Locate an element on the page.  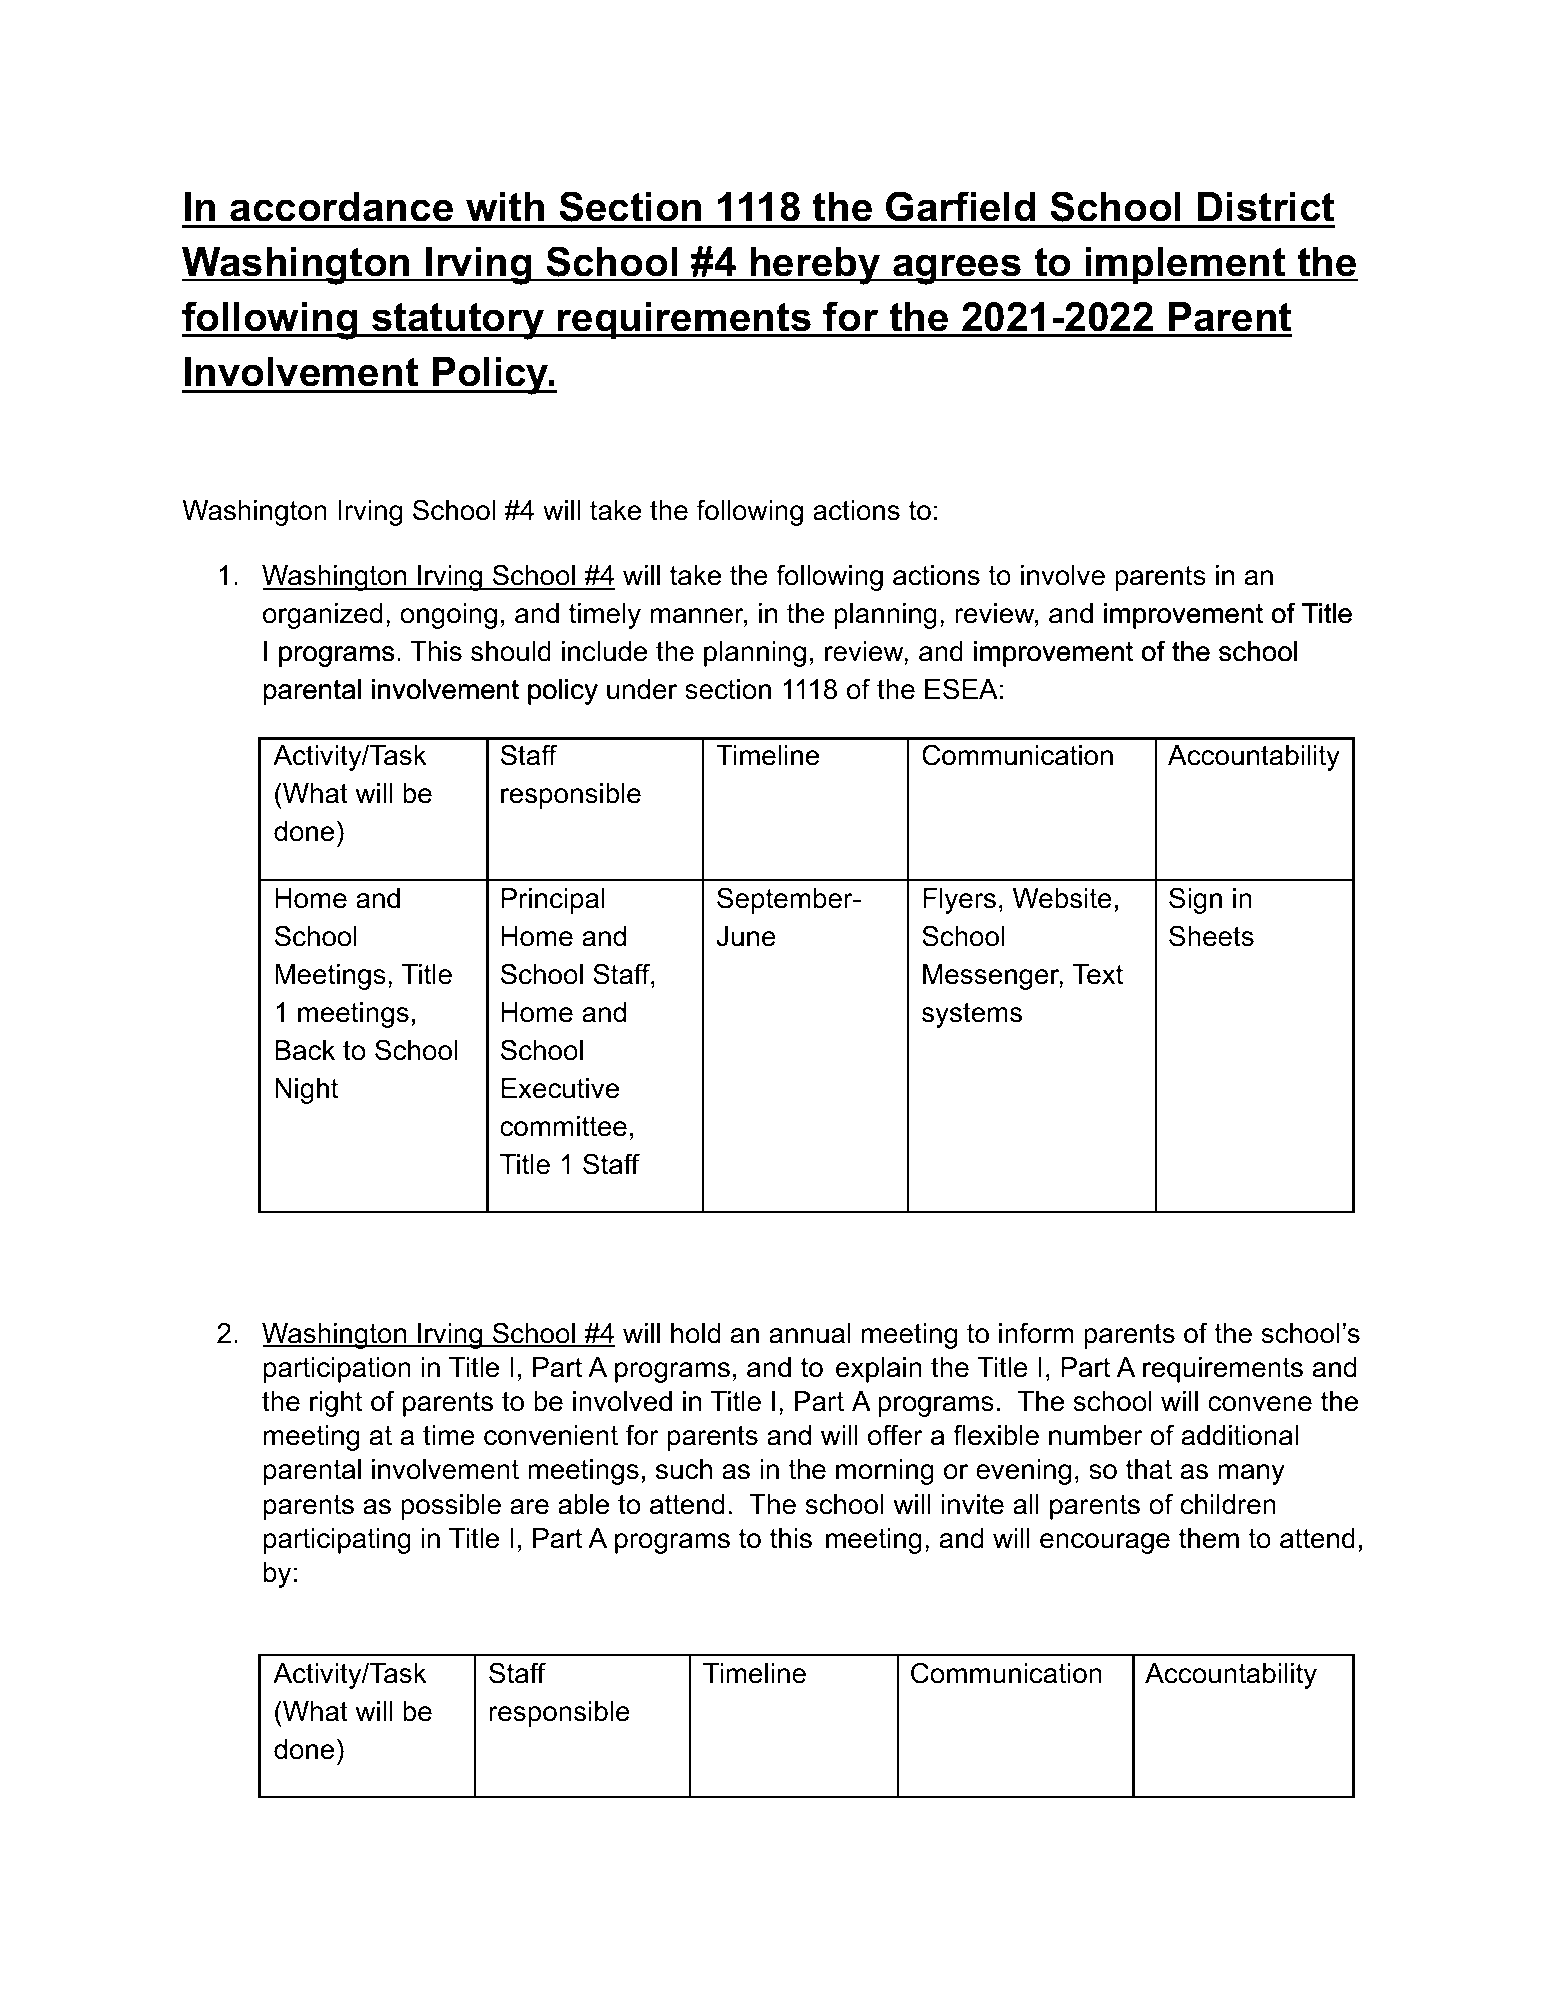
morning is located at coordinates (885, 1472).
